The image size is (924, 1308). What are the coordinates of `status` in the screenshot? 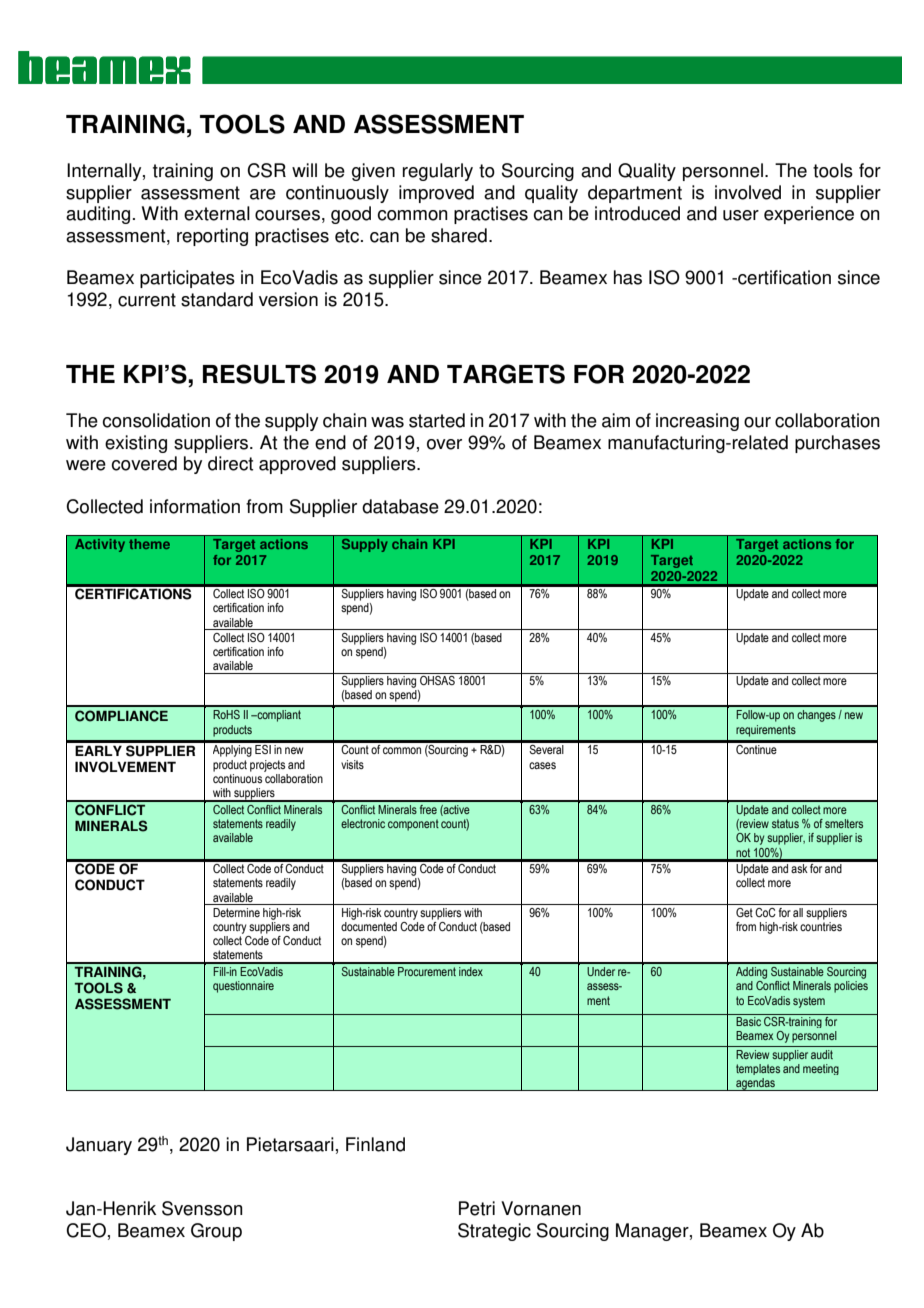 It's located at (785, 823).
